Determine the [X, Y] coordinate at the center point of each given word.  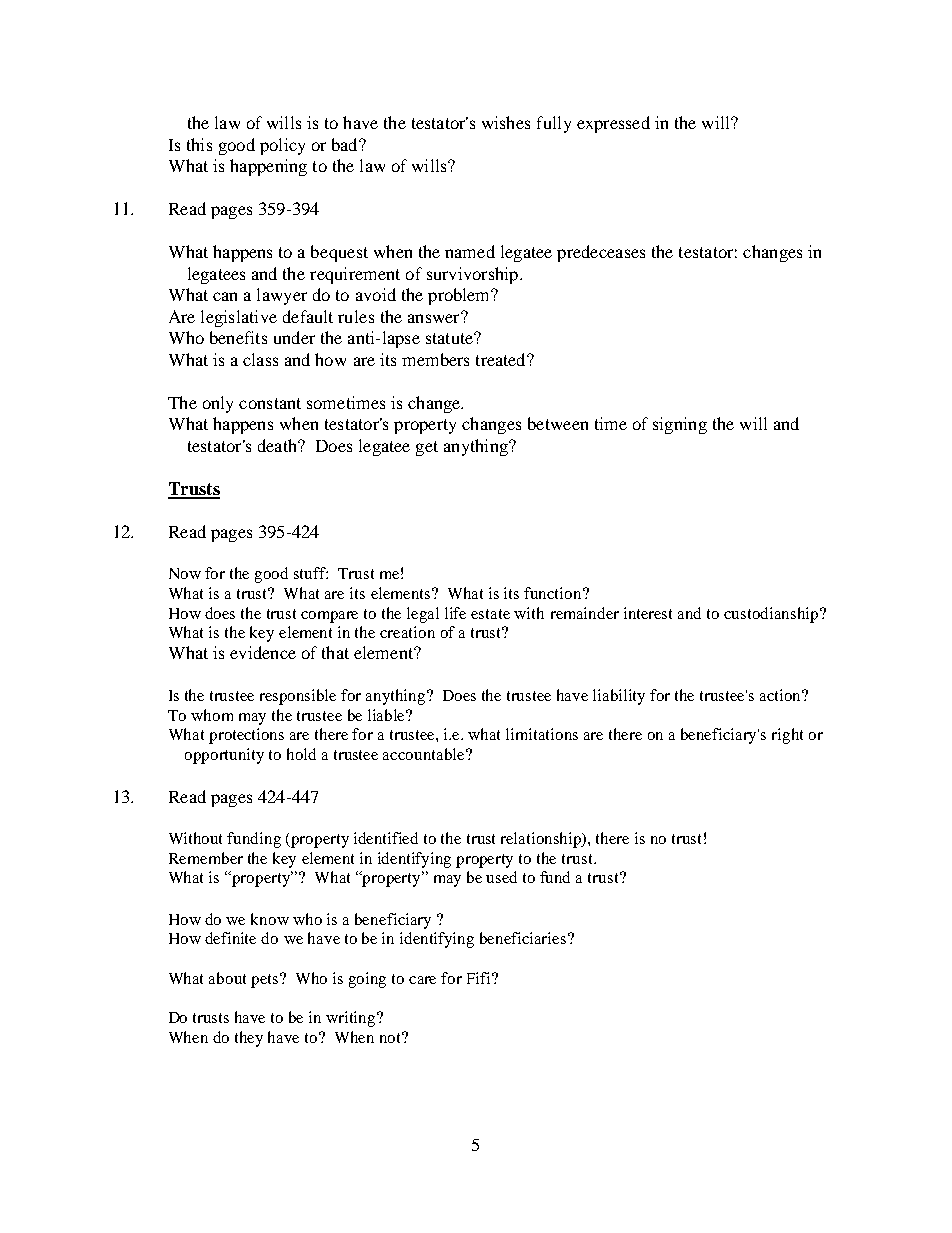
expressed [613, 124]
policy [282, 146]
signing [680, 425]
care [422, 980]
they [249, 1039]
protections [246, 736]
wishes [506, 122]
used [501, 877]
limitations [542, 734]
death [278, 445]
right [787, 736]
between [558, 423]
